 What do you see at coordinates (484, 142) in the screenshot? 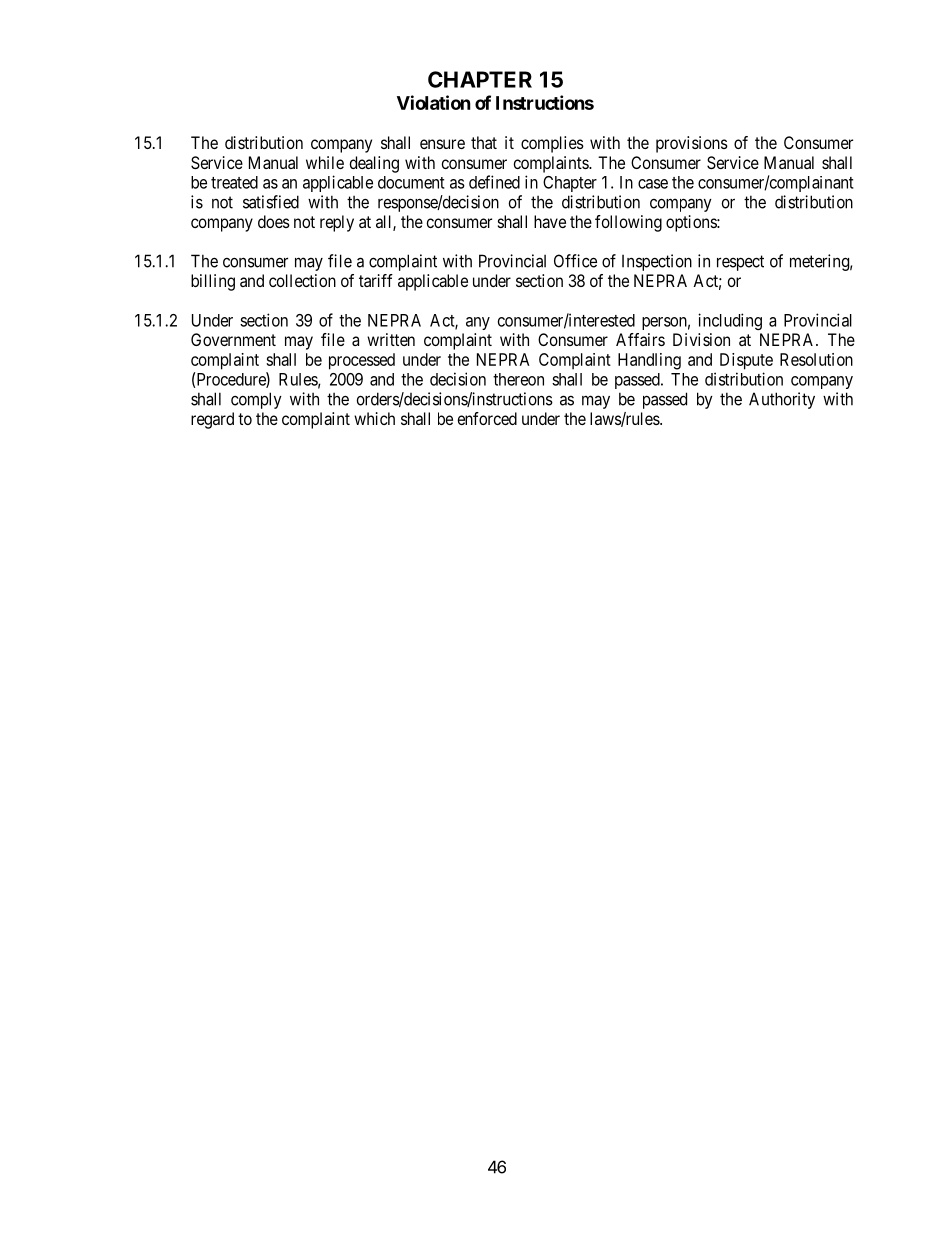
I see `that` at bounding box center [484, 142].
